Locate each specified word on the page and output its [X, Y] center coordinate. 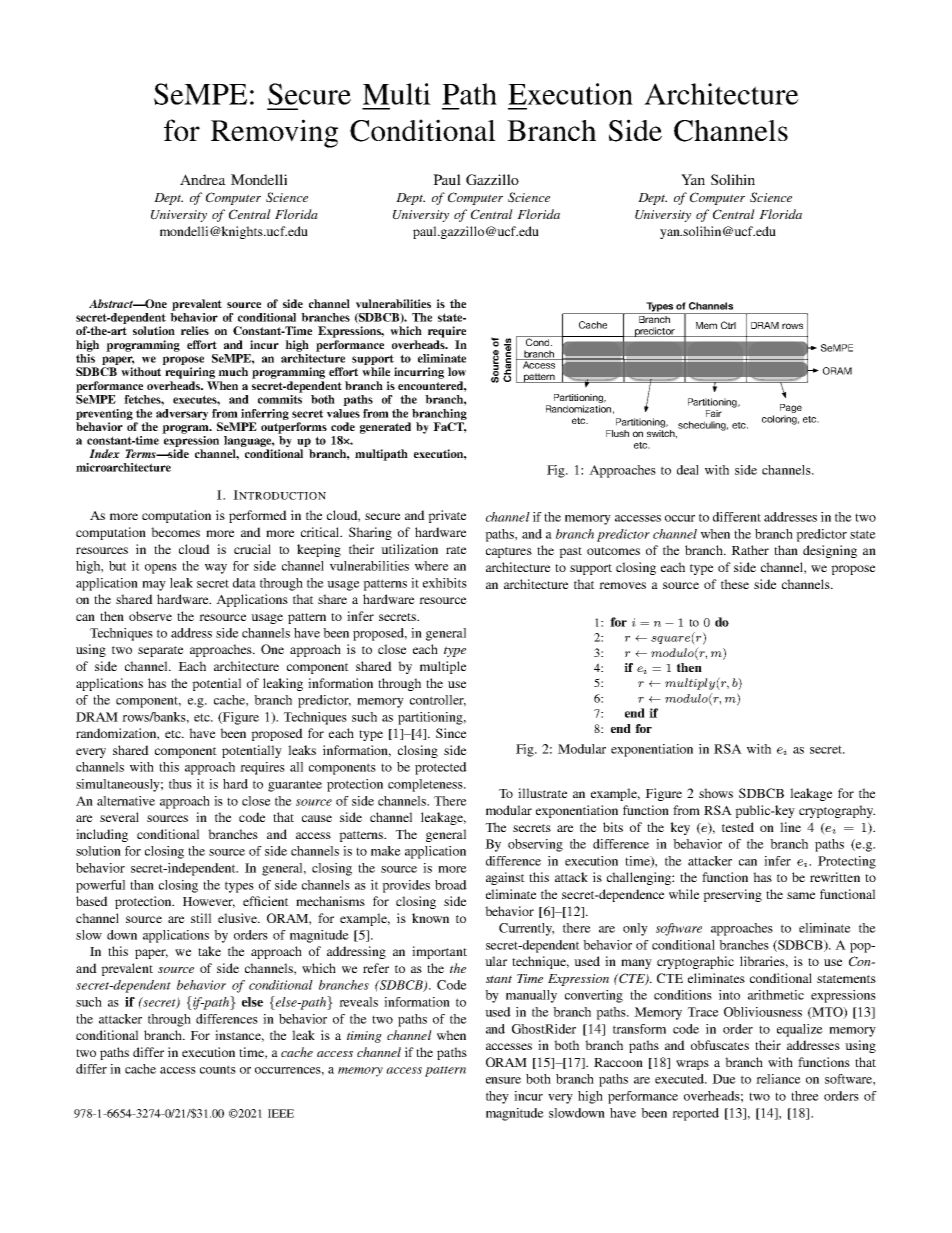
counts [218, 1069]
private [447, 516]
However [209, 902]
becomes [175, 532]
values [343, 413]
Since [451, 733]
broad [451, 885]
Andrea [203, 179]
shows [716, 793]
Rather [750, 550]
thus [180, 784]
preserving [732, 895]
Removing [274, 133]
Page [791, 410]
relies [195, 330]
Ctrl [728, 325]
